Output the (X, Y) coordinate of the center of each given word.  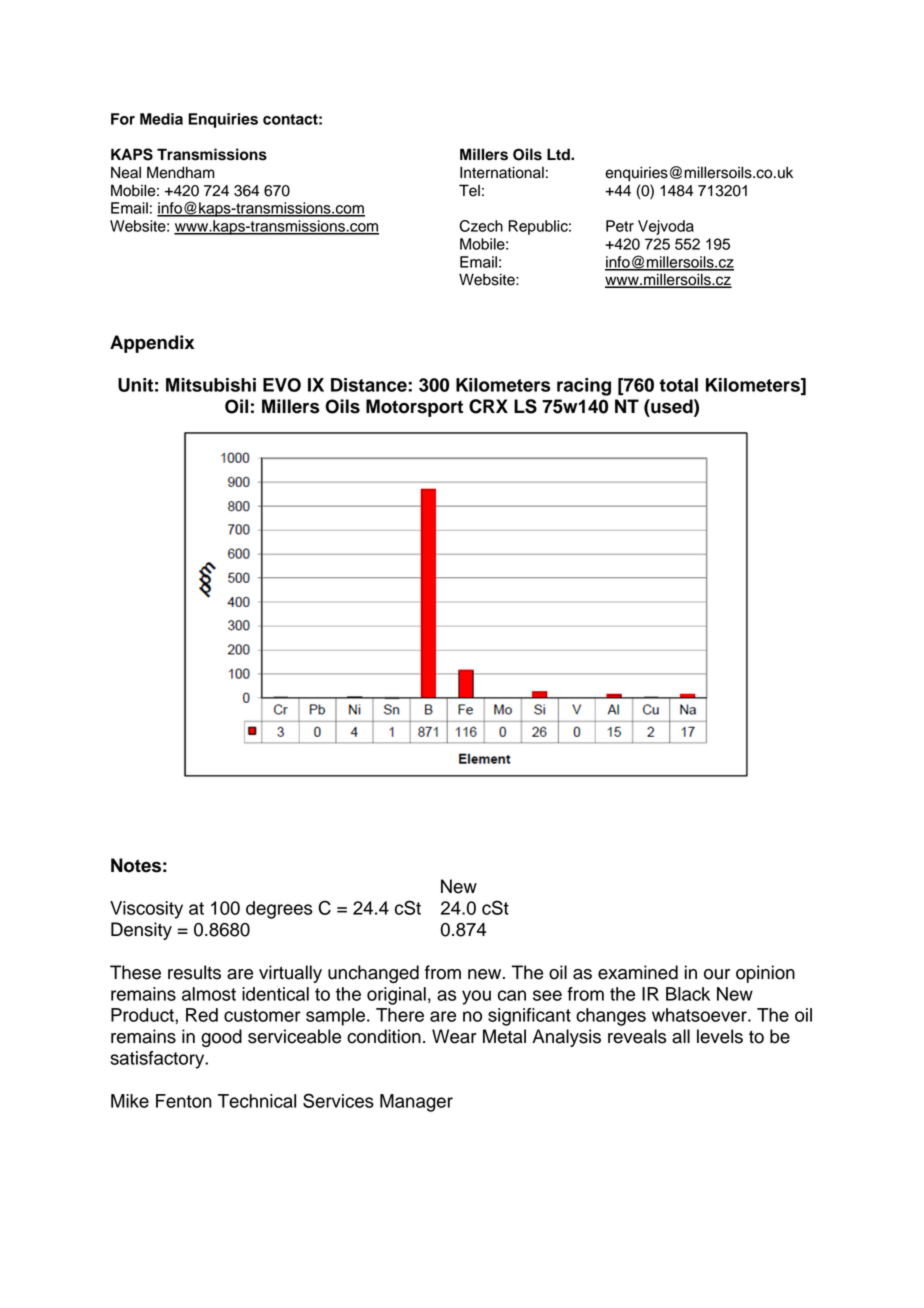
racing (584, 387)
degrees (279, 910)
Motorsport (414, 408)
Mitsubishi (211, 385)
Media (161, 119)
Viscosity (146, 910)
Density (141, 931)
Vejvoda (666, 227)
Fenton (184, 1101)
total (678, 385)
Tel (469, 190)
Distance (370, 385)
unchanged (373, 974)
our (717, 974)
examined (638, 972)
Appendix (152, 344)
